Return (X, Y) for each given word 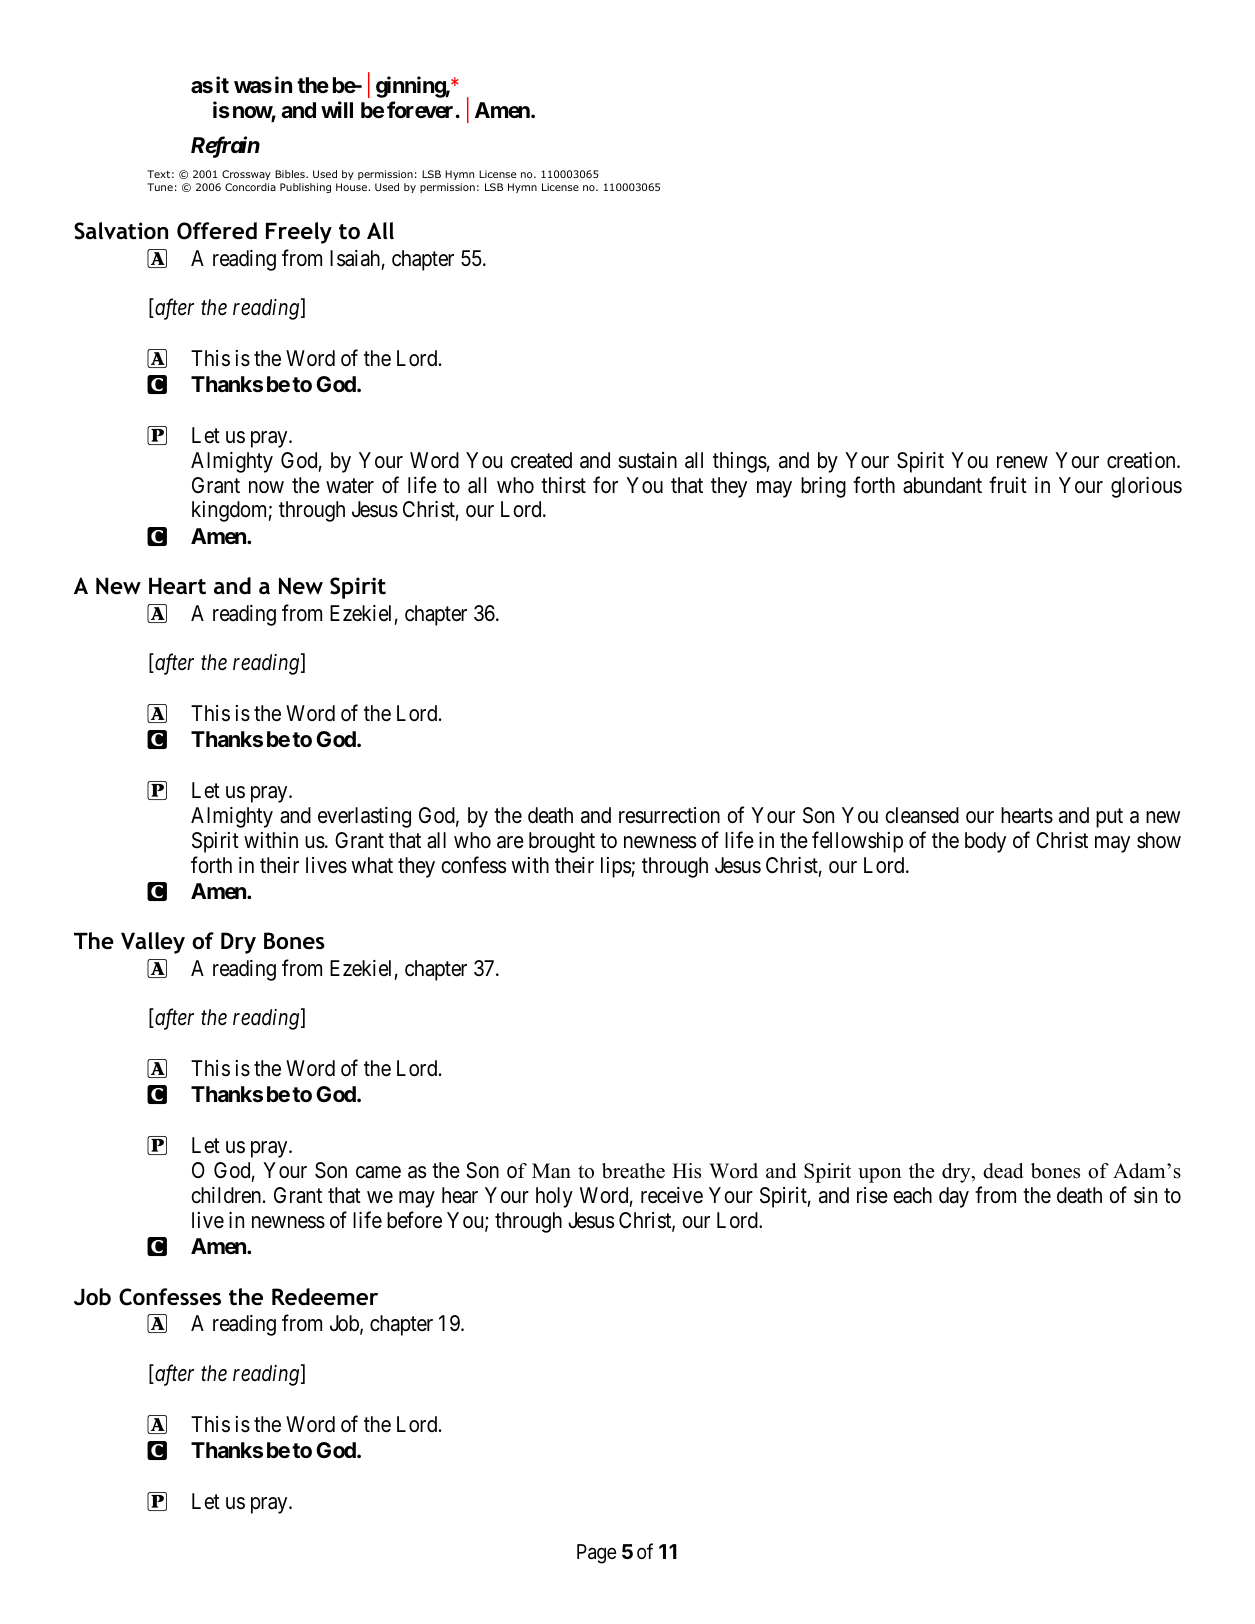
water (350, 486)
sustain (647, 460)
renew (1022, 462)
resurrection (669, 815)
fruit (1008, 484)
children (227, 1195)
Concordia (250, 187)
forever (420, 110)
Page (597, 1554)
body (985, 842)
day (954, 1197)
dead (1003, 1171)
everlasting (364, 817)
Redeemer (325, 1297)
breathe (633, 1171)
